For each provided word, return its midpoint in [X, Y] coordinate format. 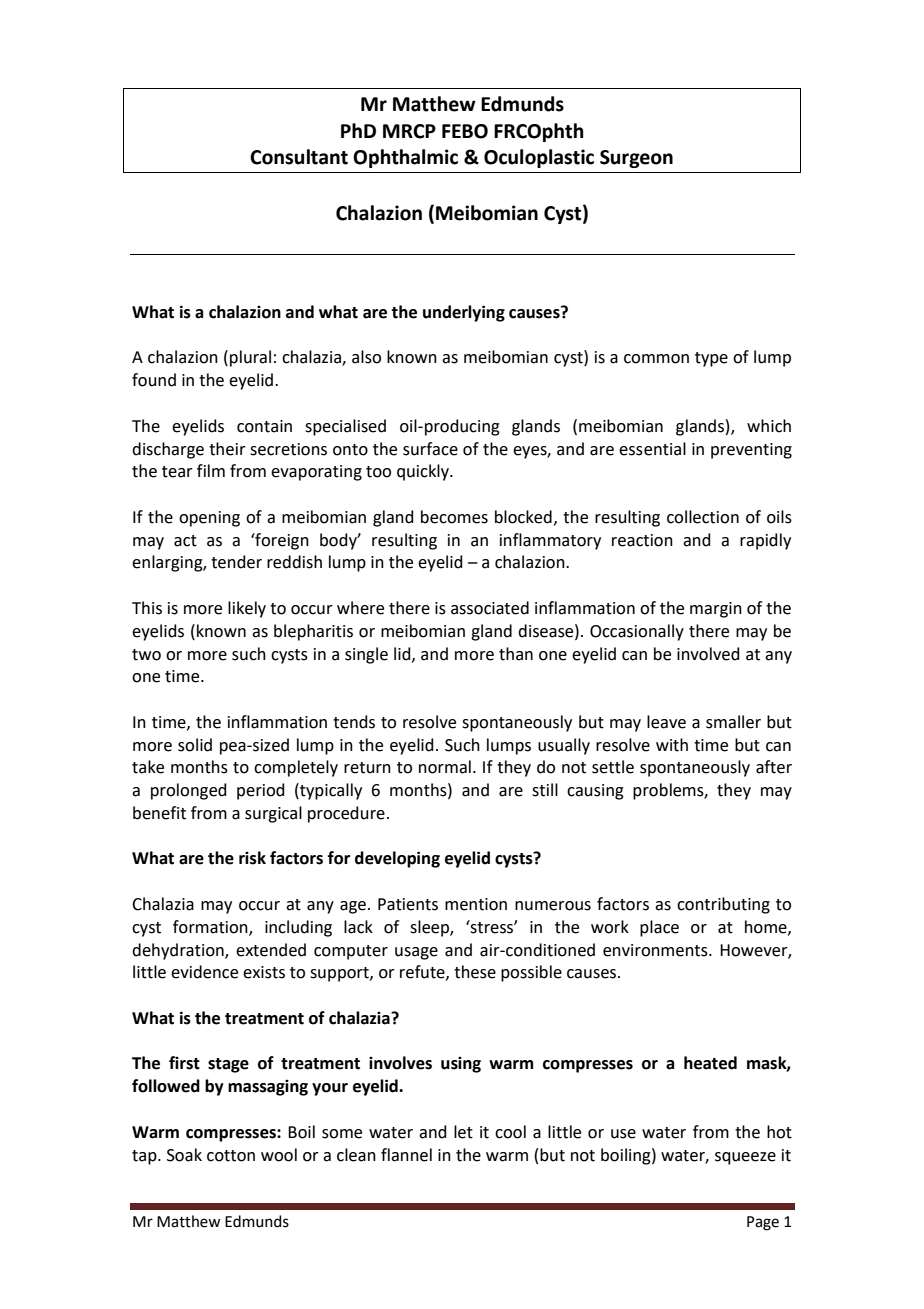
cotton [231, 1156]
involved [708, 654]
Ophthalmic [405, 158]
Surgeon [636, 159]
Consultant [299, 157]
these [475, 972]
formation [211, 928]
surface [430, 449]
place [659, 928]
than [516, 654]
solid [195, 745]
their [227, 449]
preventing [751, 451]
